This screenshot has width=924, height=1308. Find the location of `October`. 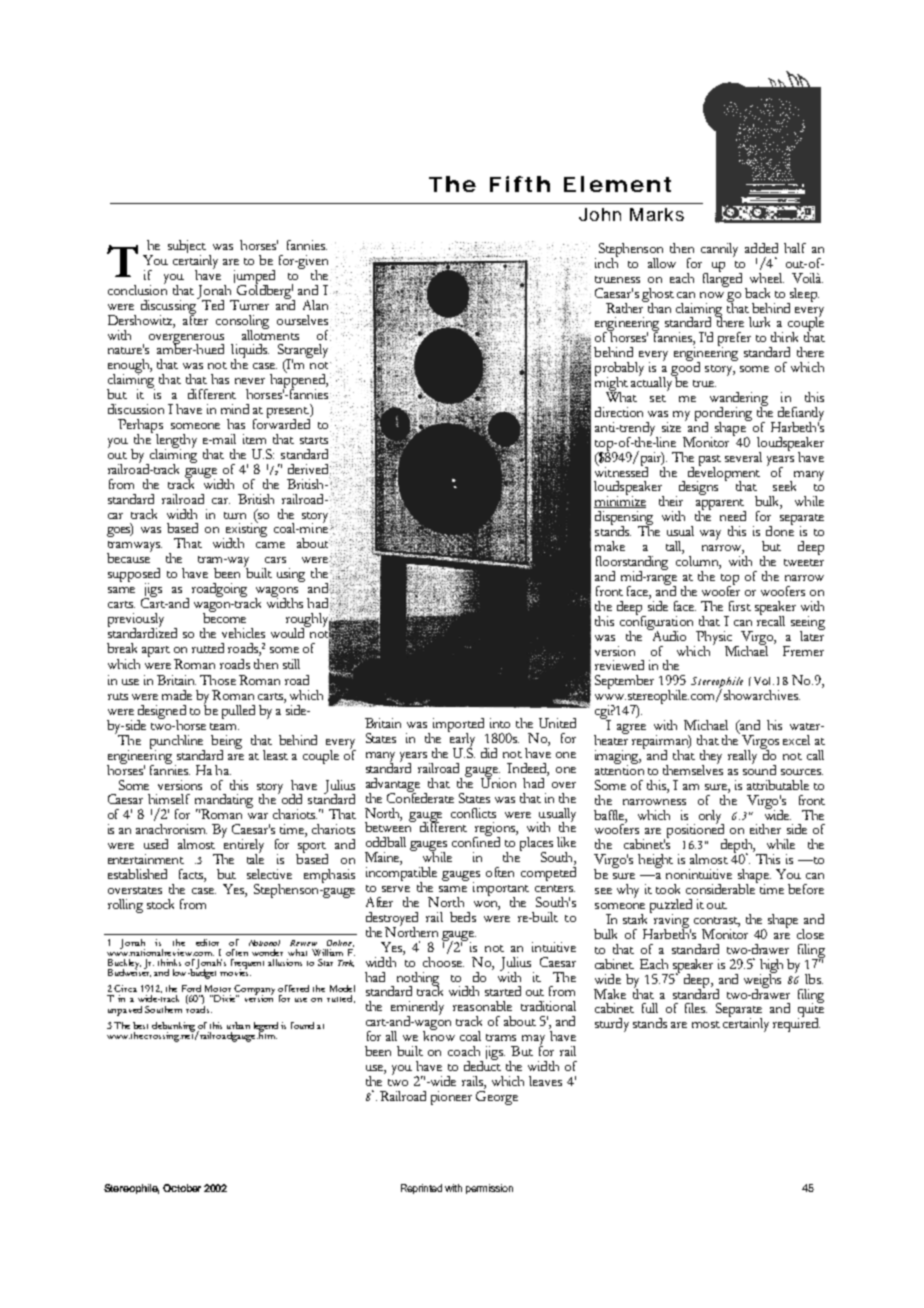

October is located at coordinates (182, 1188).
